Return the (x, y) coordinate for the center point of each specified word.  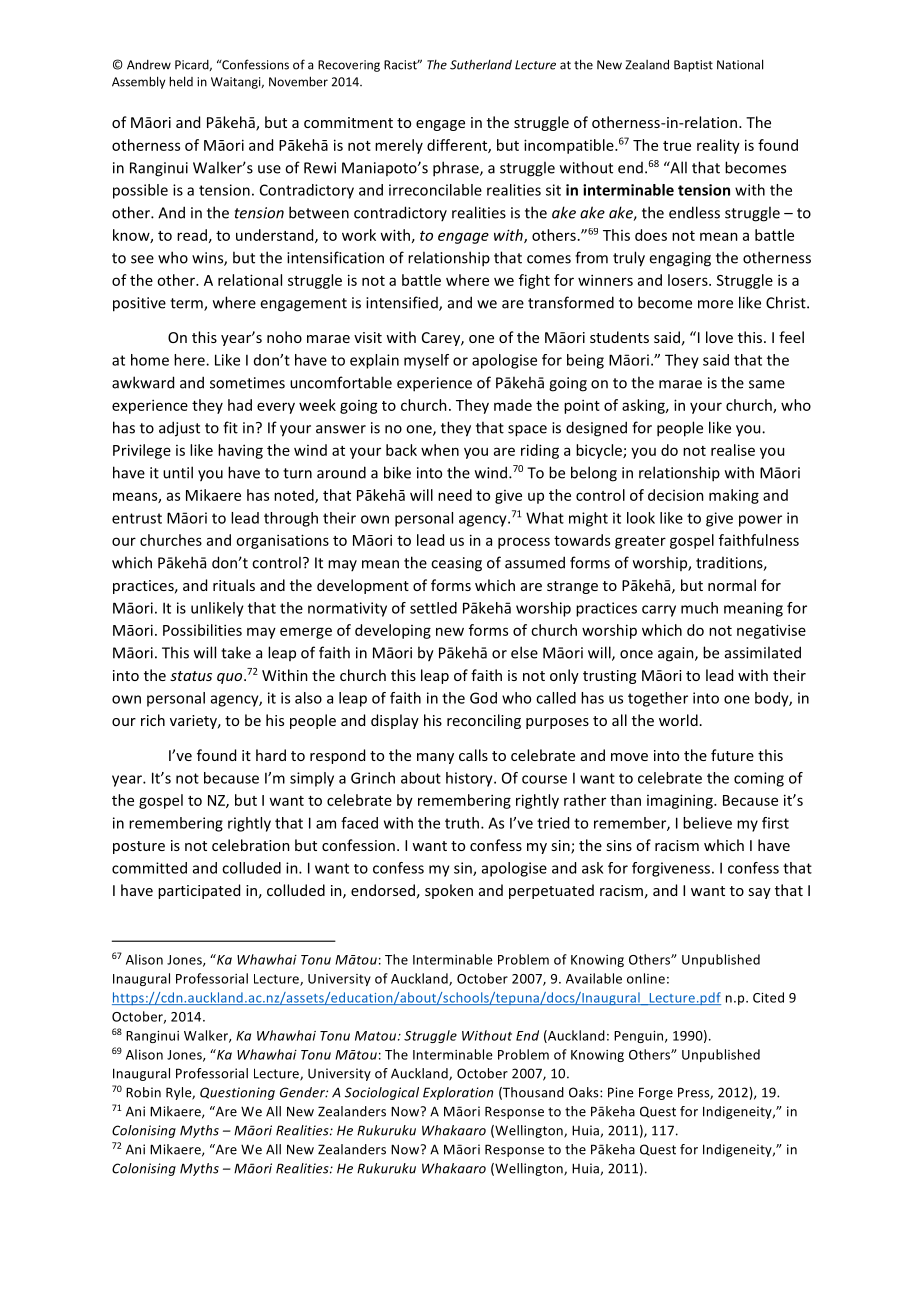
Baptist (693, 66)
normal (732, 585)
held (181, 81)
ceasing (456, 564)
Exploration (458, 1093)
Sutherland (481, 64)
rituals (234, 585)
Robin (143, 1092)
